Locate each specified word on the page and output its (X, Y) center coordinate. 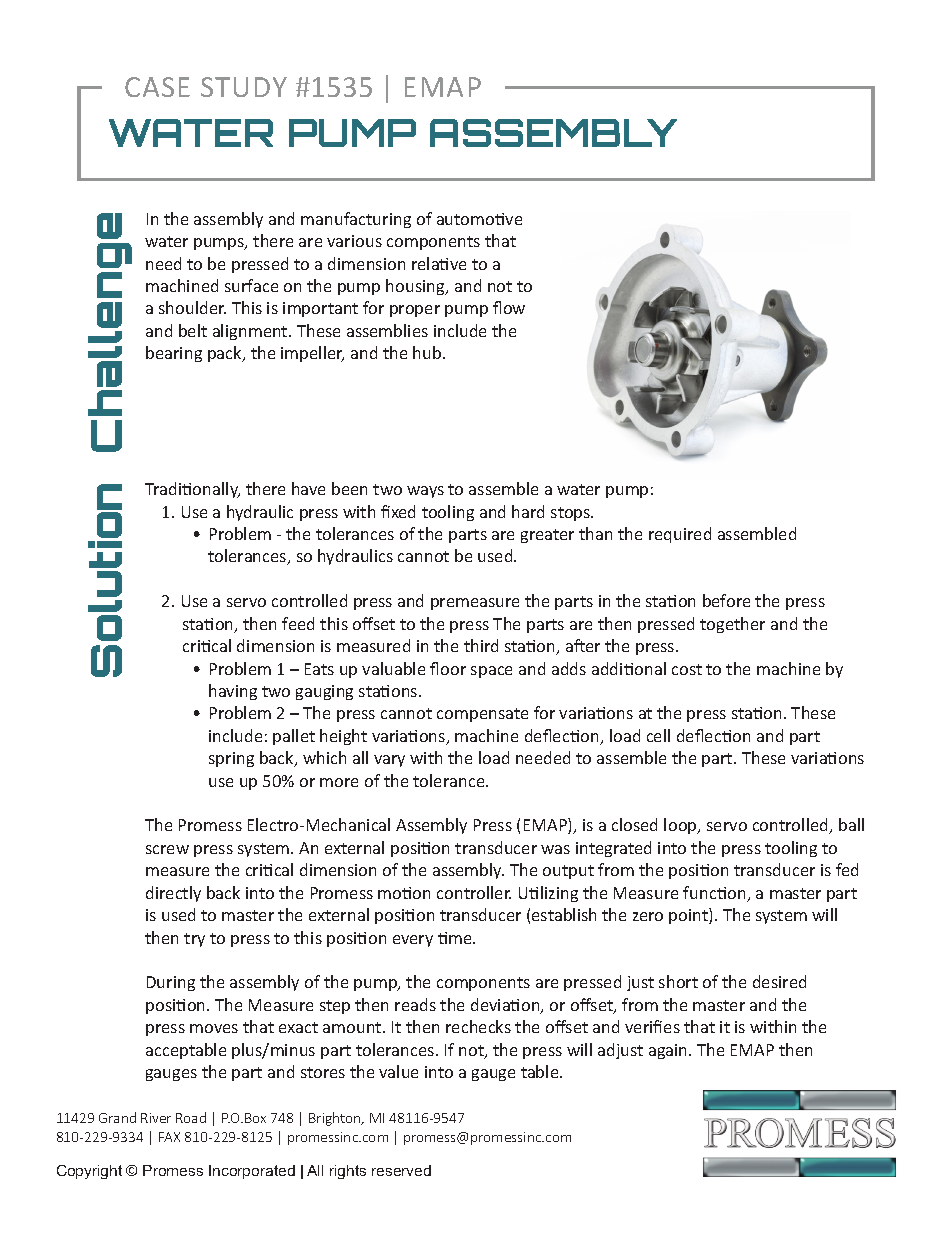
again (669, 1051)
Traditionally (192, 490)
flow (509, 307)
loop (681, 826)
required (680, 535)
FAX (169, 1137)
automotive (479, 219)
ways (425, 492)
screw (167, 849)
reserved (401, 1170)
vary (389, 761)
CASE (157, 87)
